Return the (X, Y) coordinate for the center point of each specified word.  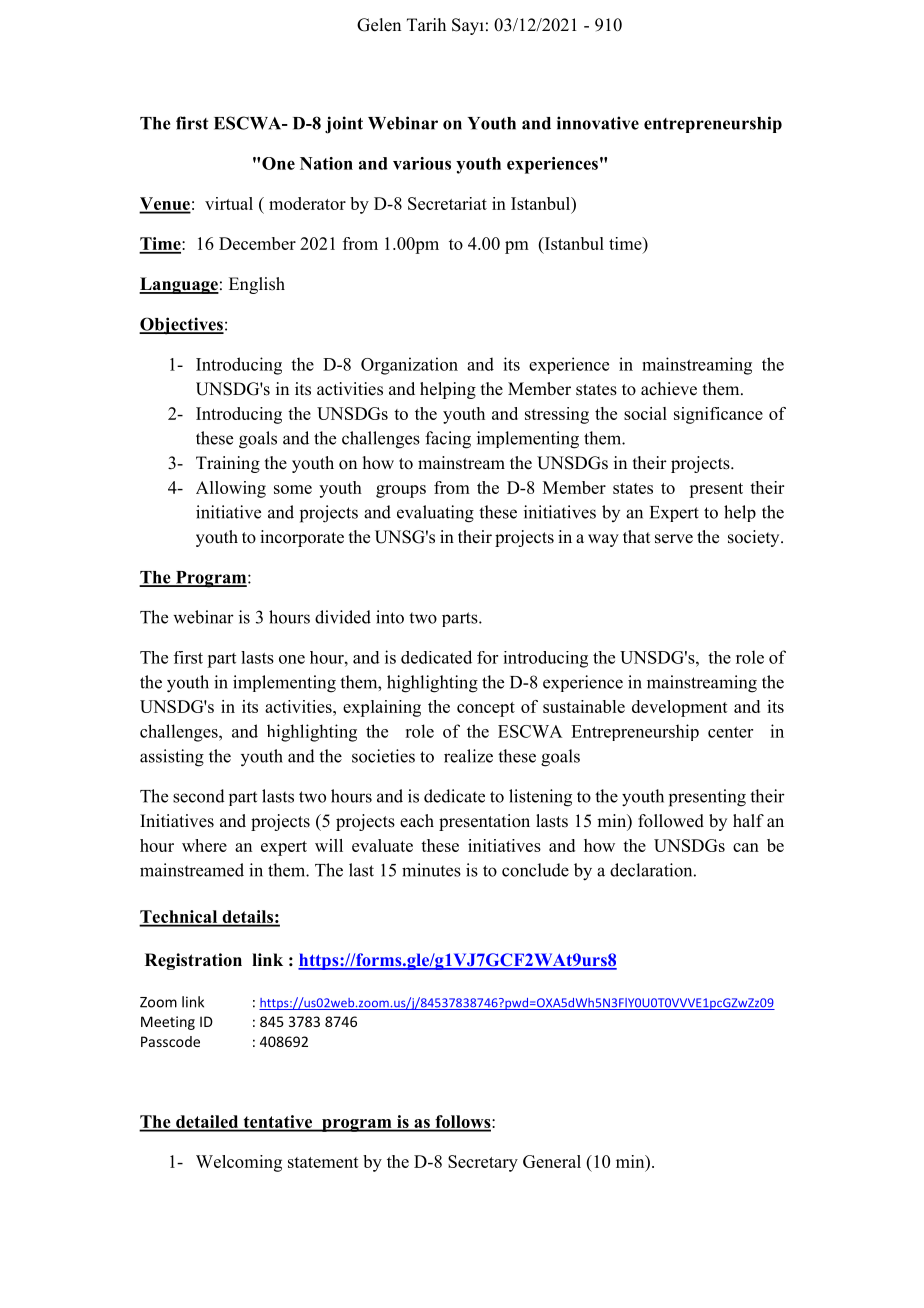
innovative (598, 123)
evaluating (435, 514)
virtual (229, 203)
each (417, 821)
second (199, 796)
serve (674, 539)
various (422, 163)
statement (323, 1162)
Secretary (483, 1163)
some (293, 489)
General (552, 1161)
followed (671, 821)
